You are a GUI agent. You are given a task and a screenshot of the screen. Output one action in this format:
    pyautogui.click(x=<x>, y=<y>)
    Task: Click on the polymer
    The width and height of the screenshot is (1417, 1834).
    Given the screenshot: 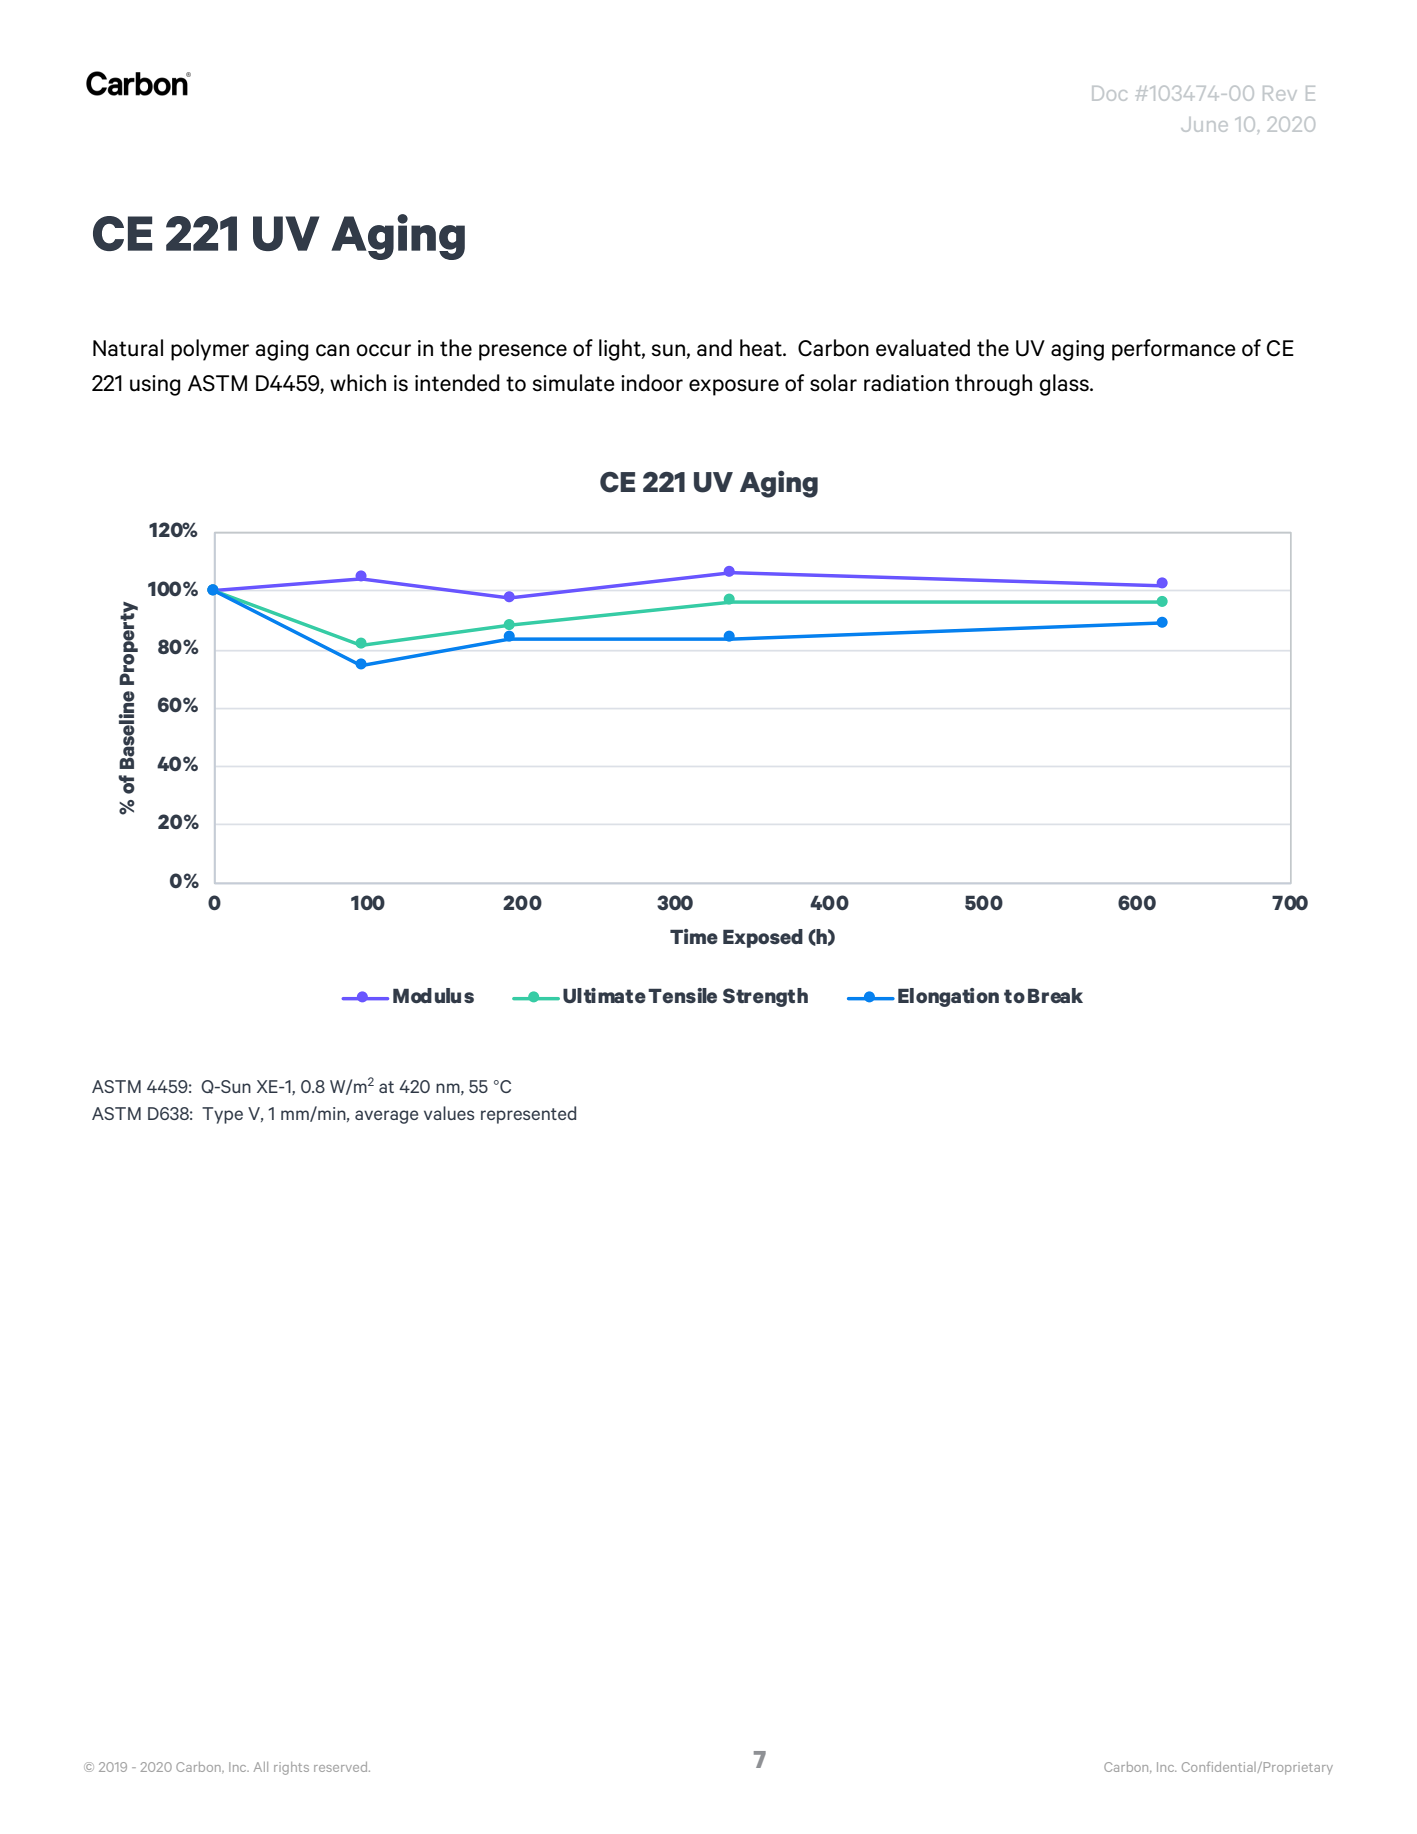 What is the action you would take?
    pyautogui.click(x=210, y=350)
